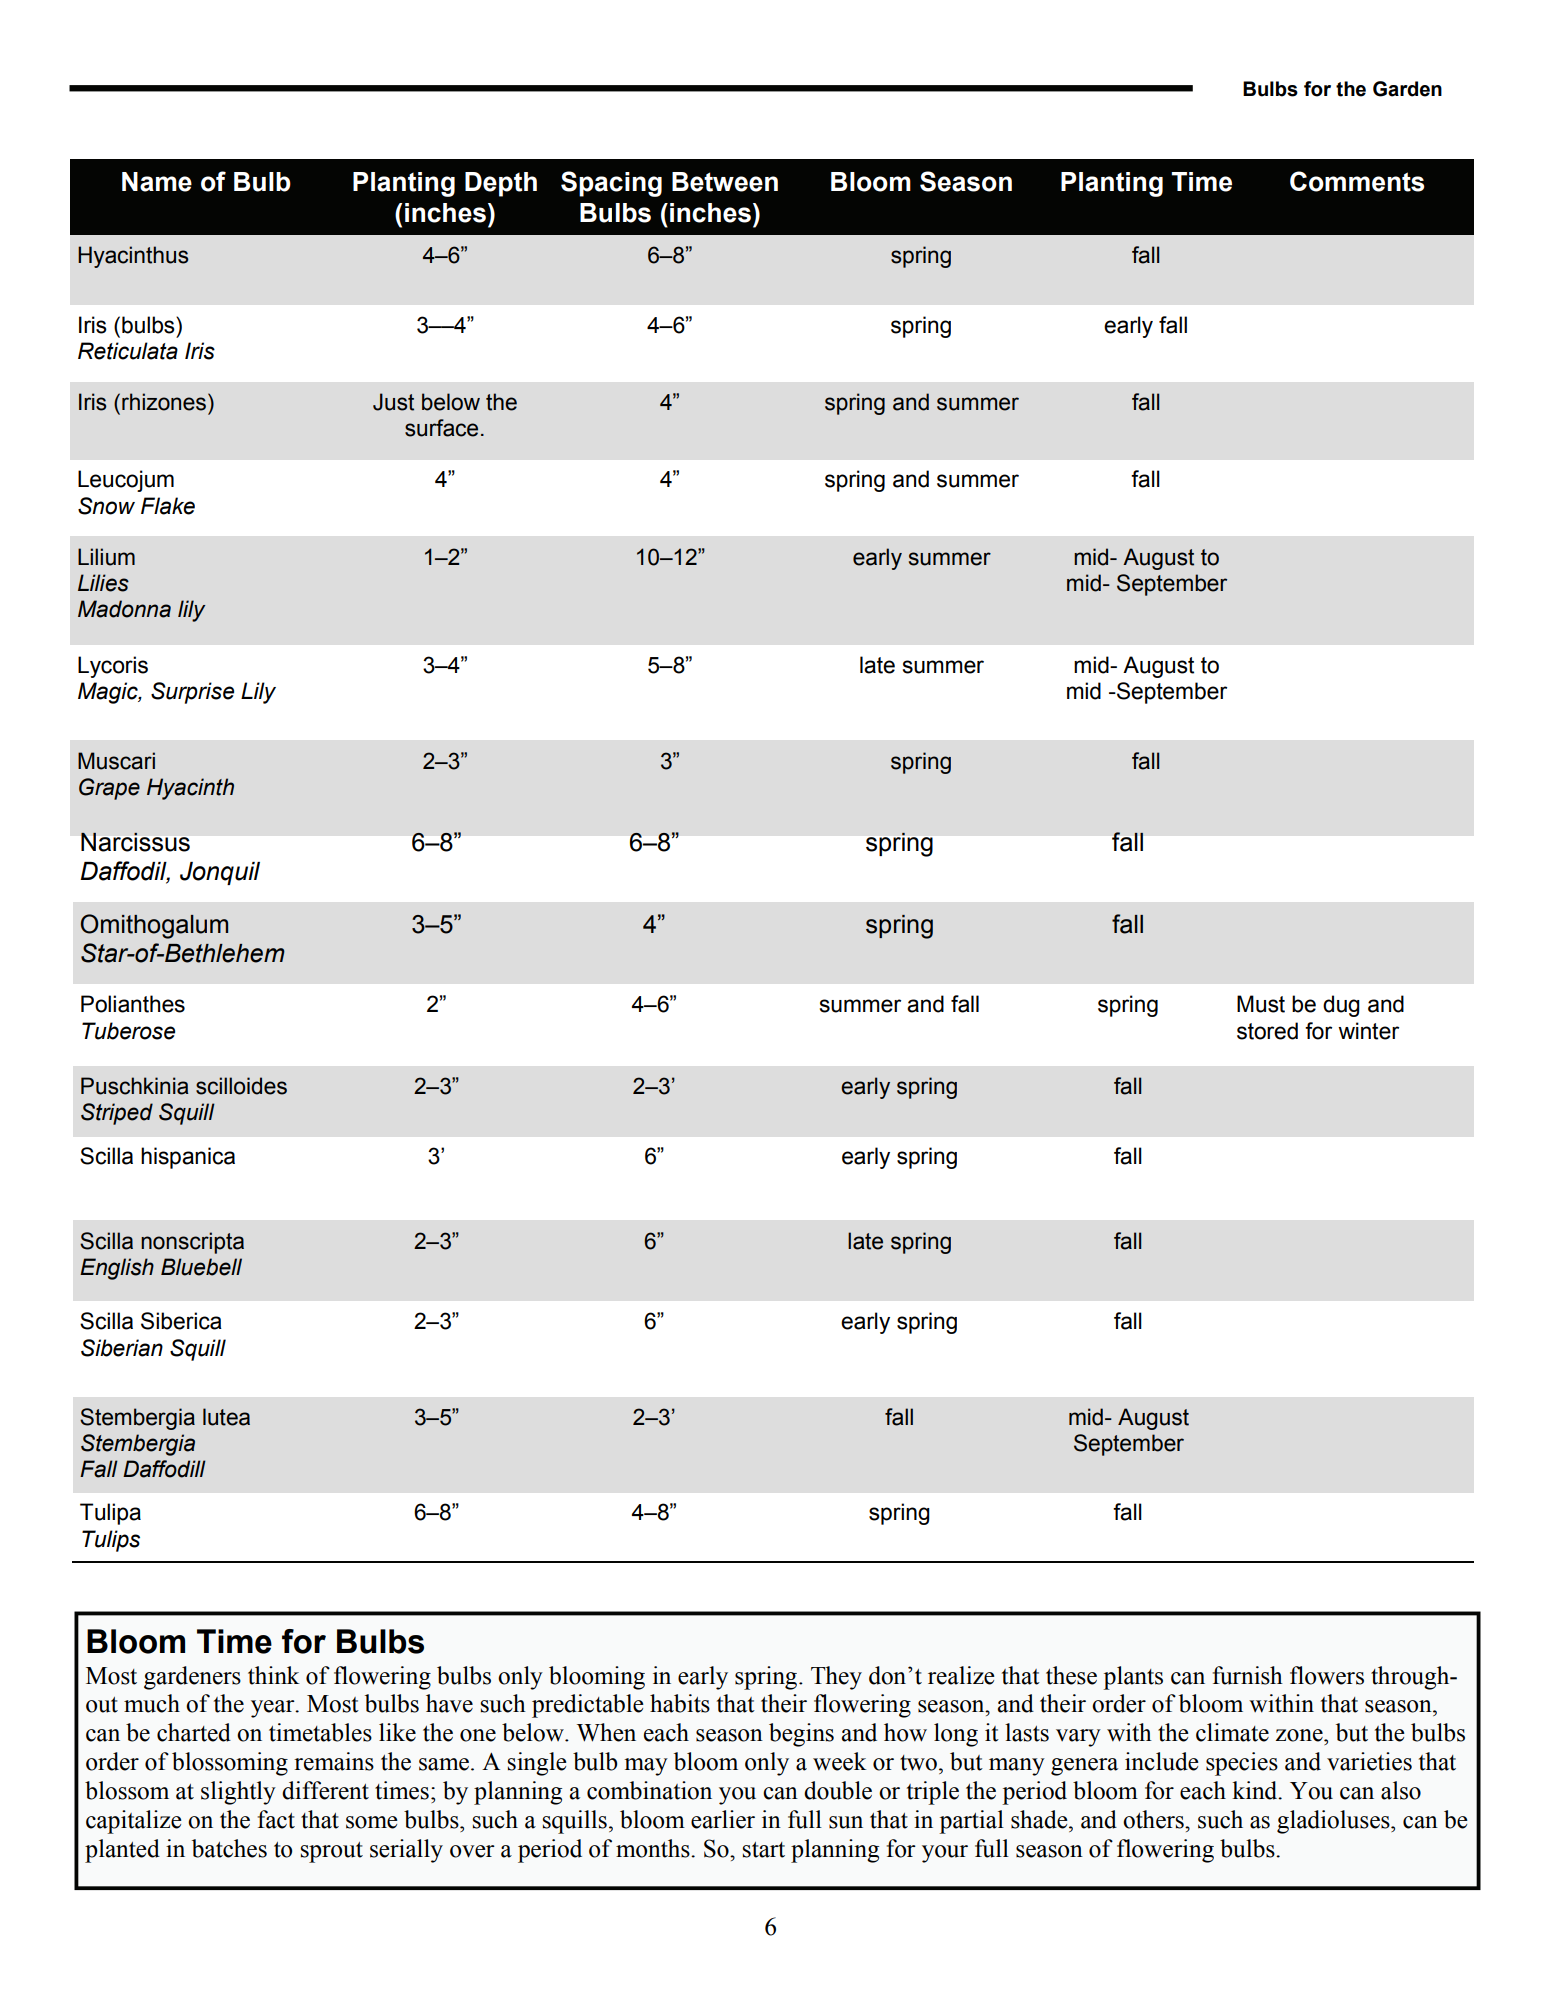 Image resolution: width=1542 pixels, height=1995 pixels. I want to click on slightly, so click(238, 1793).
